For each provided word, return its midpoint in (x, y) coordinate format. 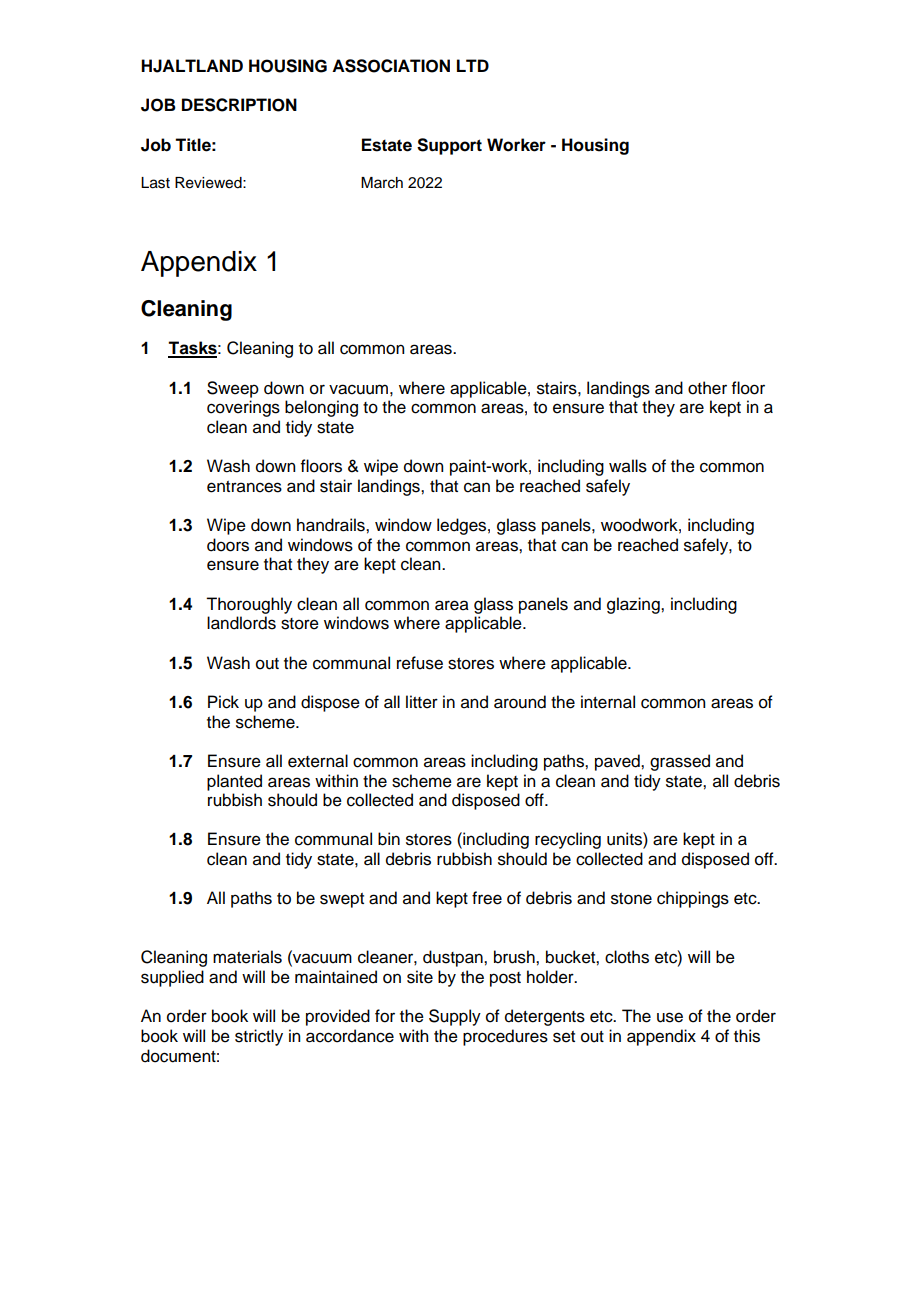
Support (449, 146)
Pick (223, 702)
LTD (473, 65)
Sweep (233, 389)
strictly (259, 1037)
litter (422, 702)
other (707, 388)
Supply (455, 1017)
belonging (321, 408)
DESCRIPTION (239, 105)
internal (608, 702)
